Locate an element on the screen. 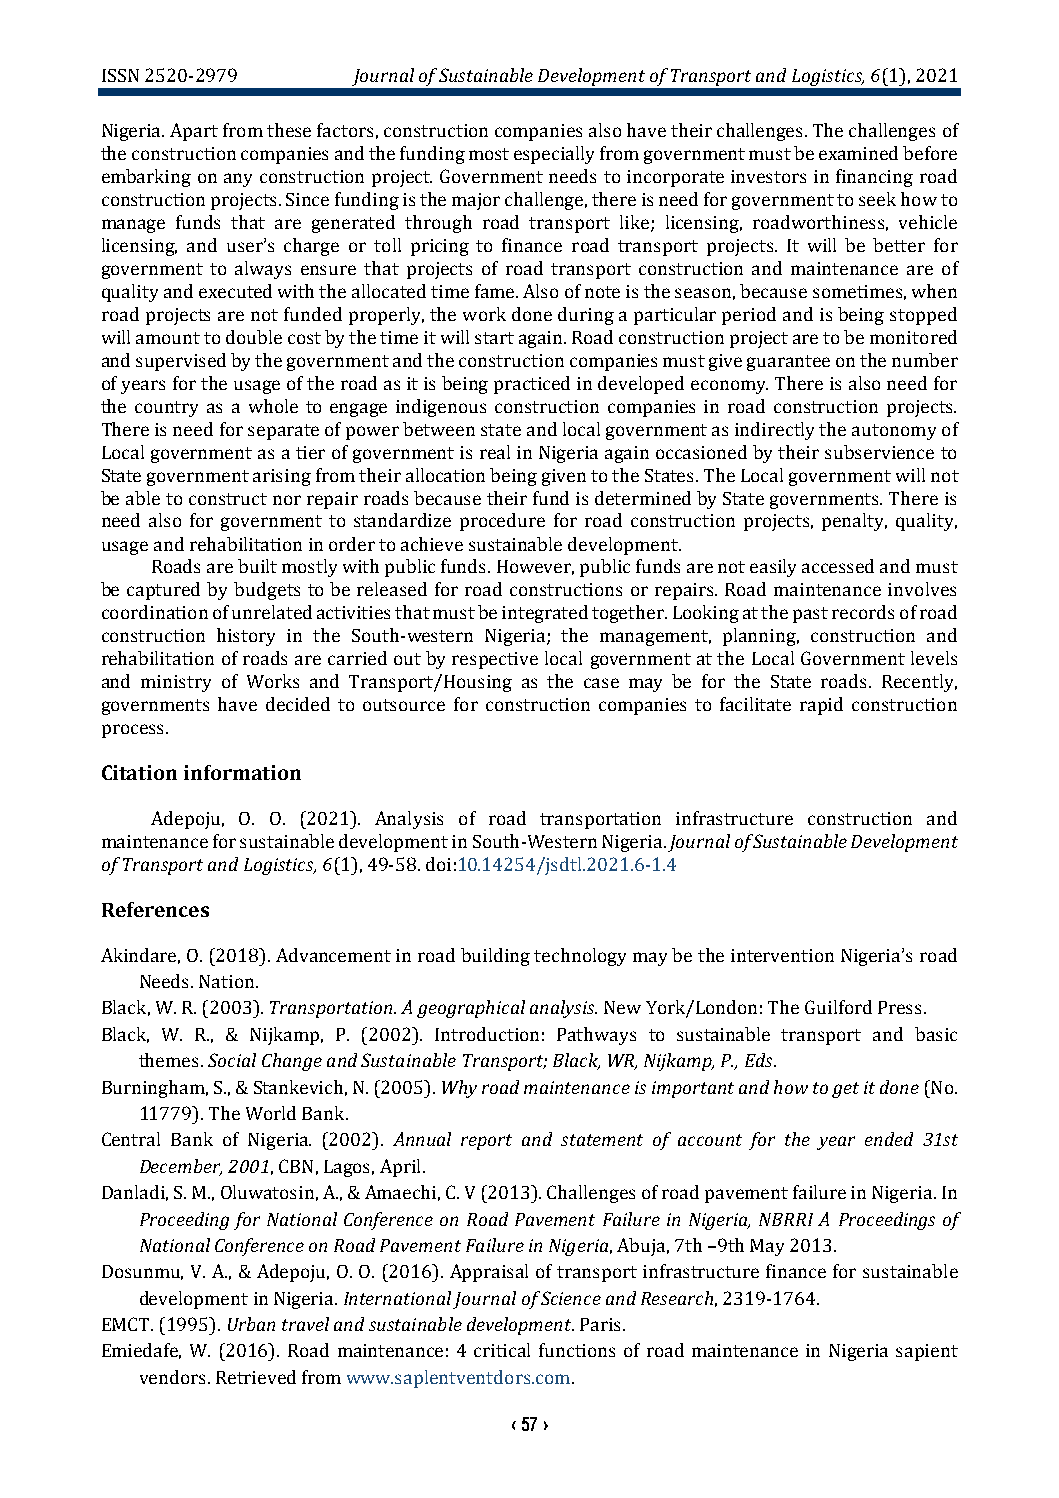  examined is located at coordinates (858, 153).
